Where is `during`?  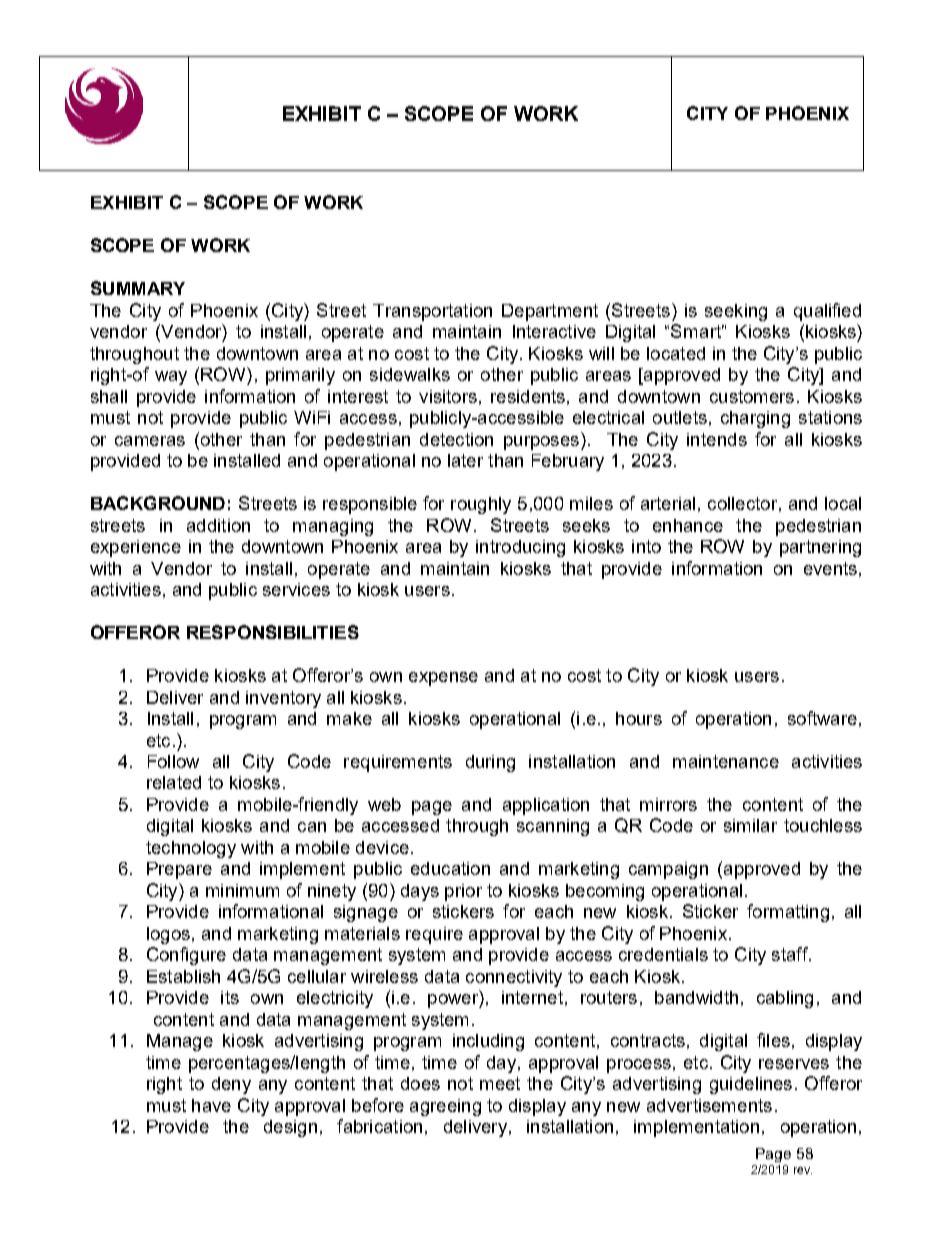 during is located at coordinates (490, 763).
